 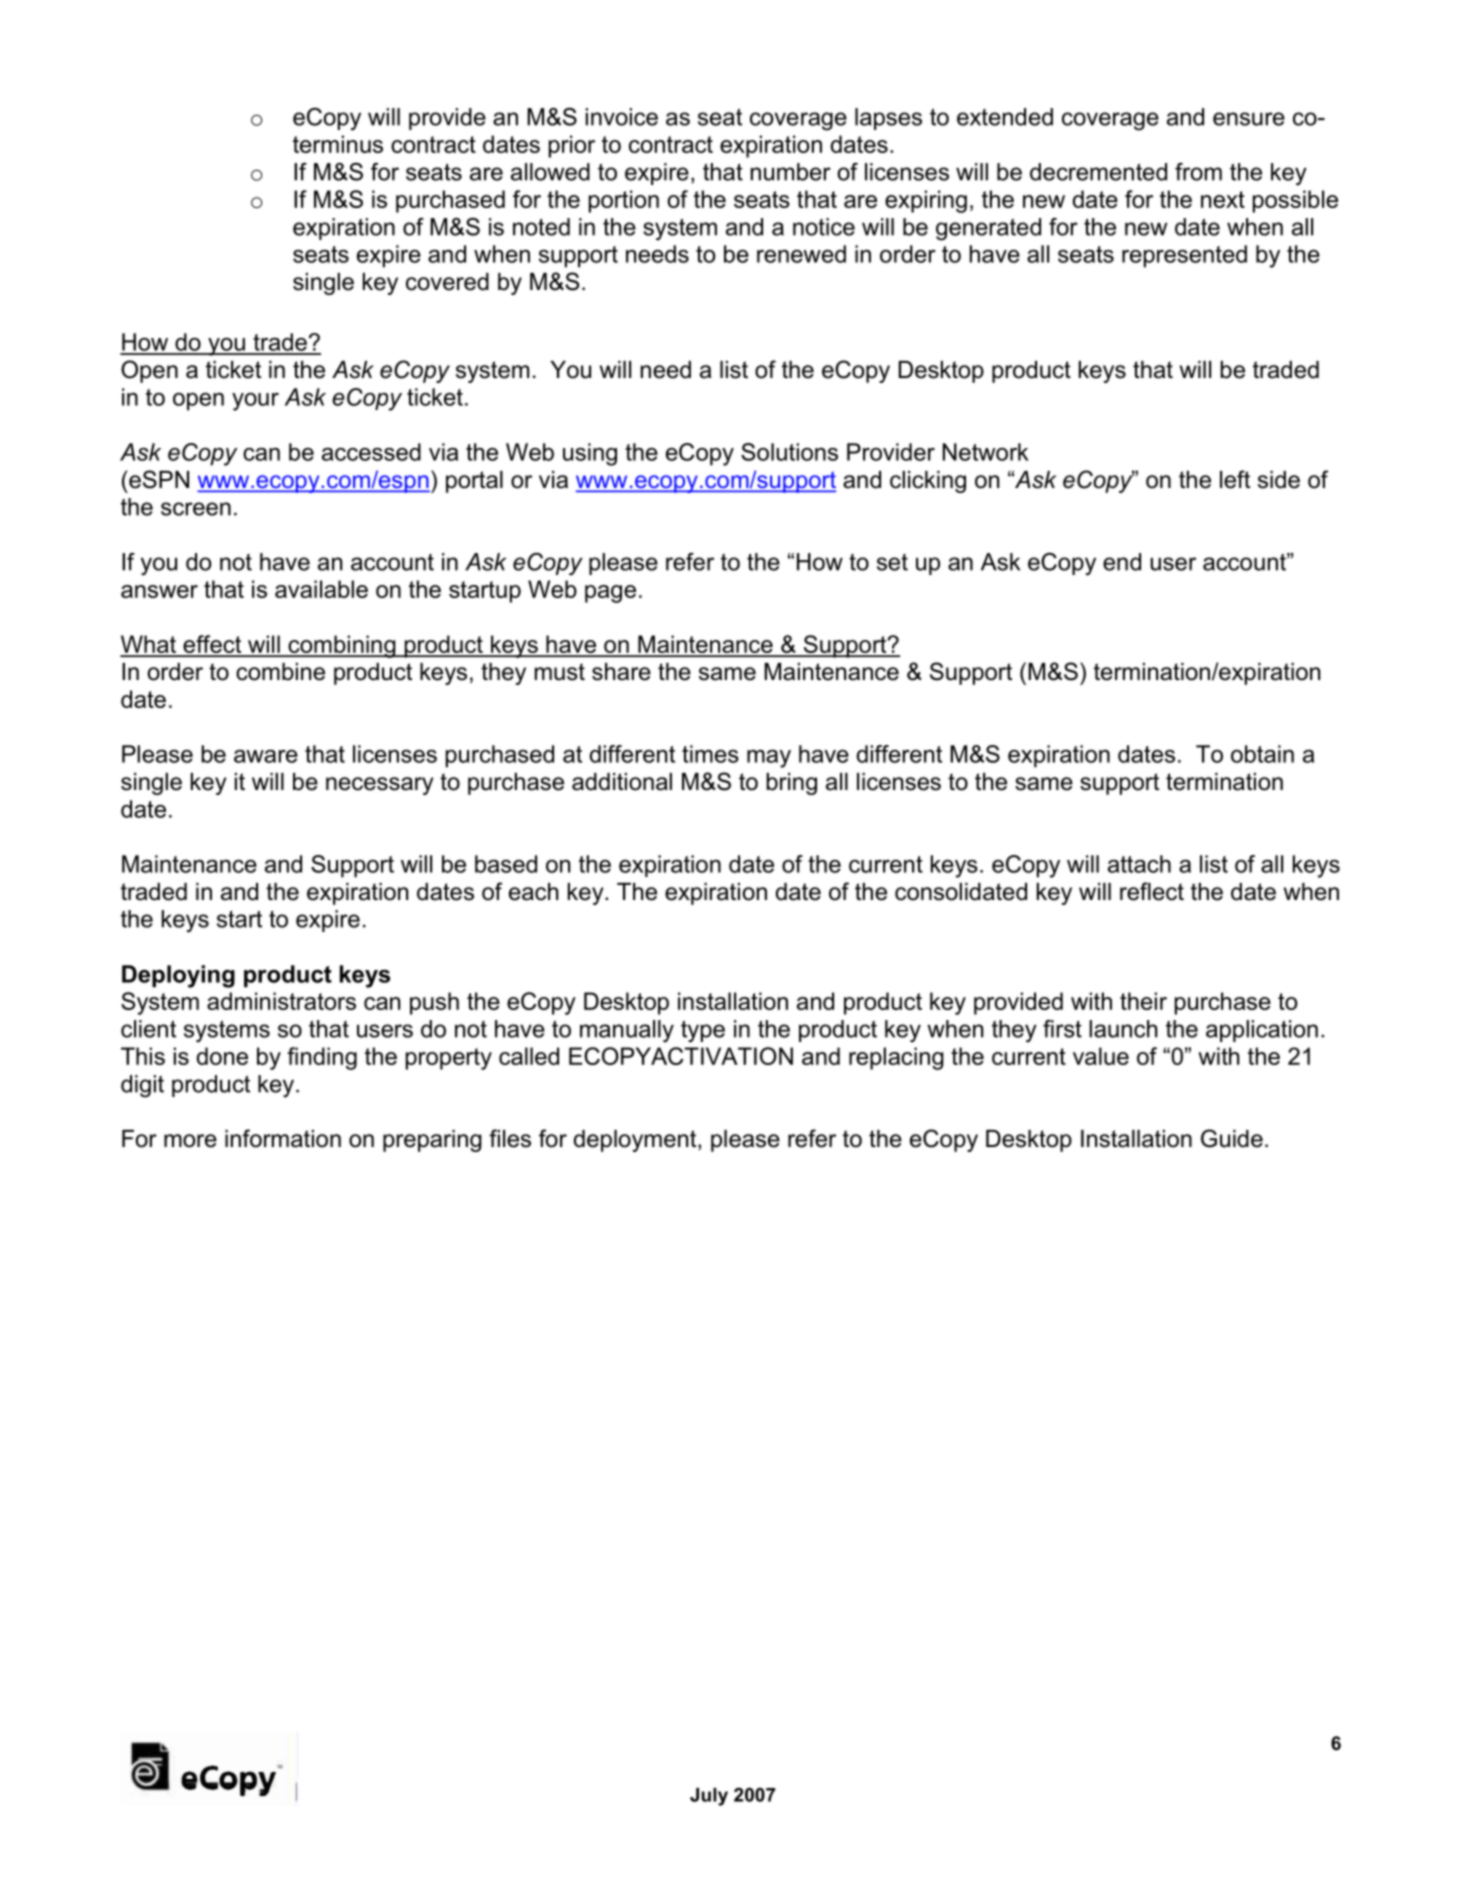 What do you see at coordinates (447, 282) in the document?
I see `covered` at bounding box center [447, 282].
